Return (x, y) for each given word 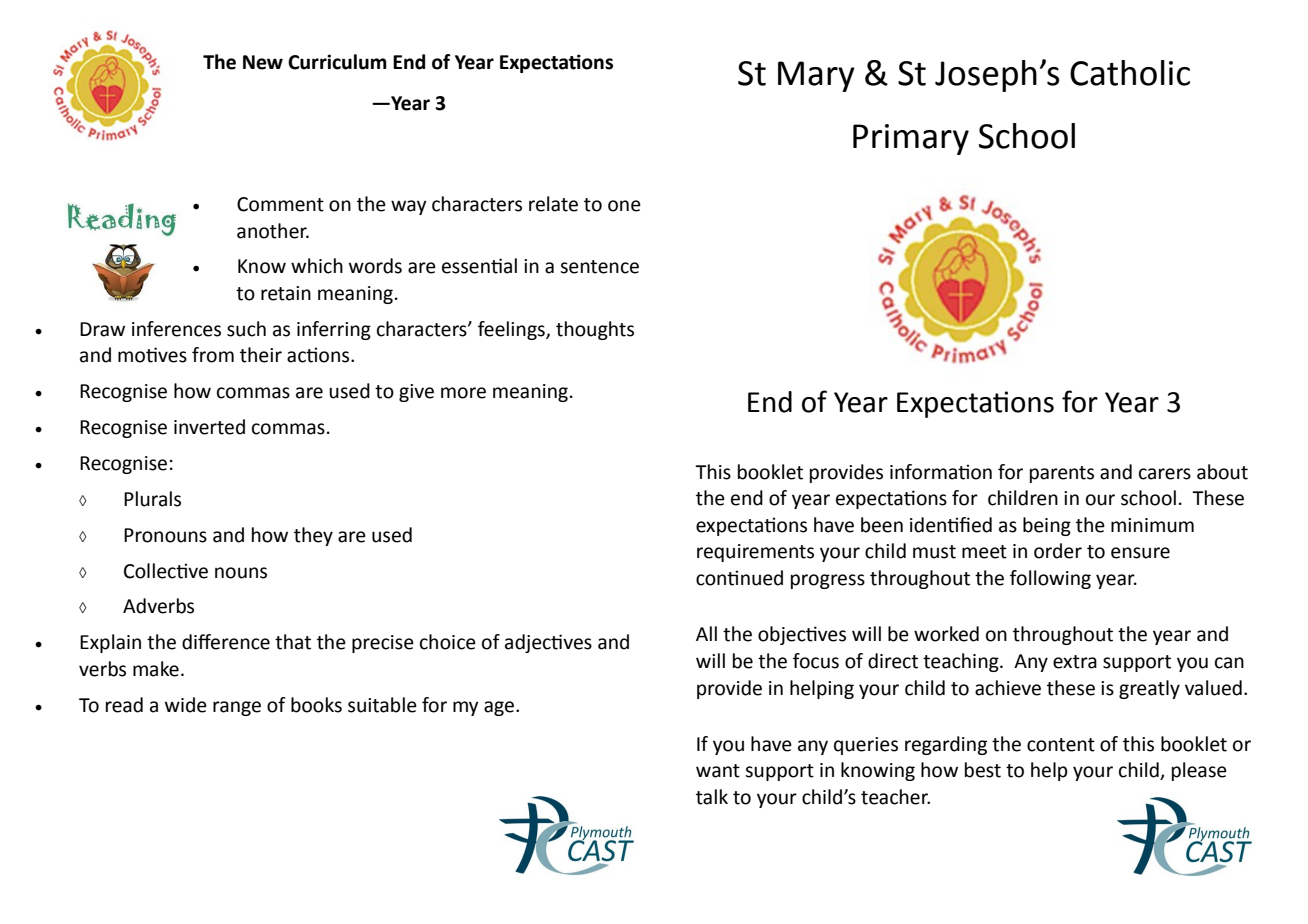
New (263, 62)
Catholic (1130, 73)
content (1061, 745)
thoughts (595, 330)
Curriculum (337, 62)
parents (1062, 474)
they (313, 536)
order (1058, 551)
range (237, 708)
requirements (755, 553)
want (718, 771)
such (246, 329)
